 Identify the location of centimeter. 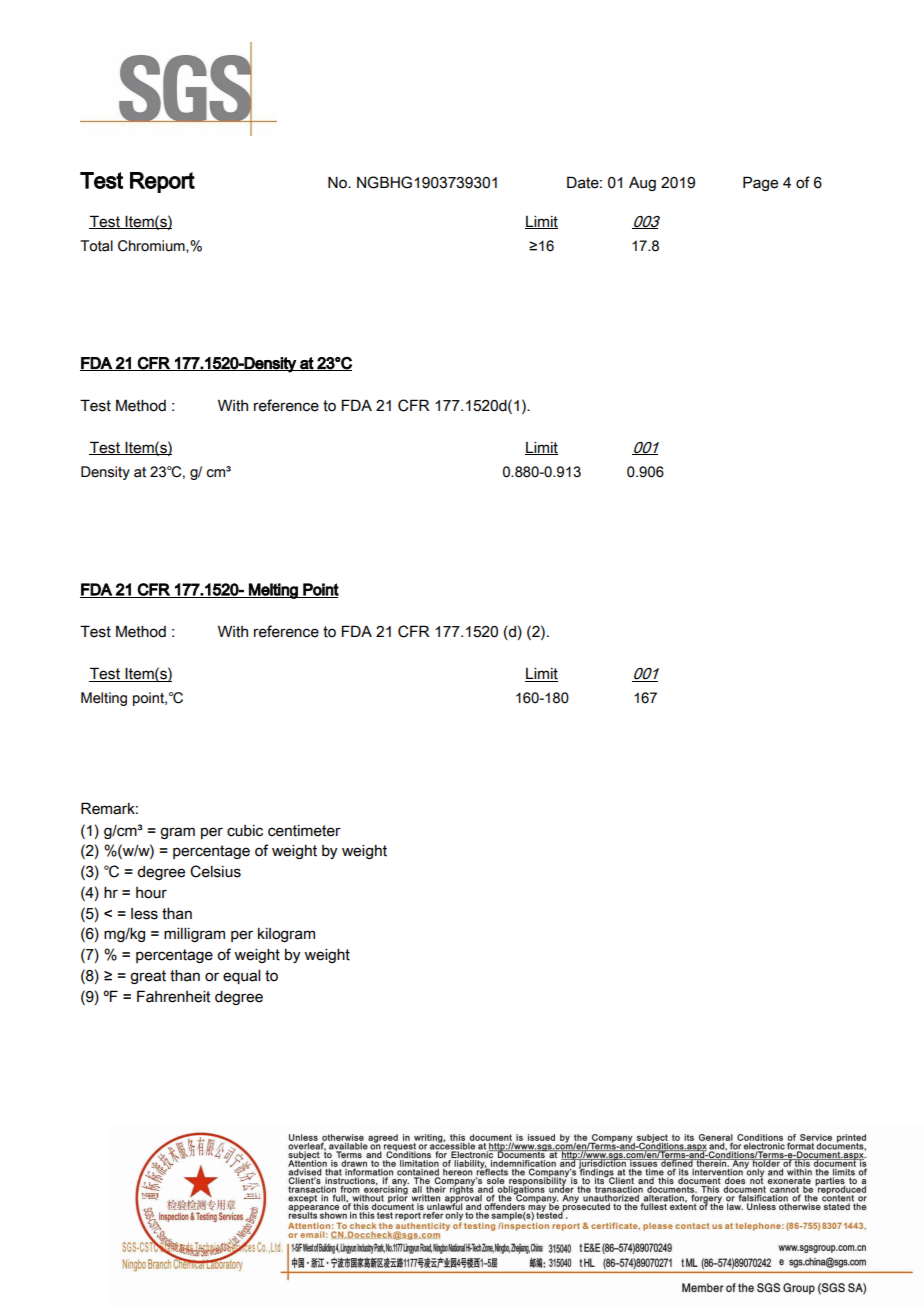
(304, 831).
